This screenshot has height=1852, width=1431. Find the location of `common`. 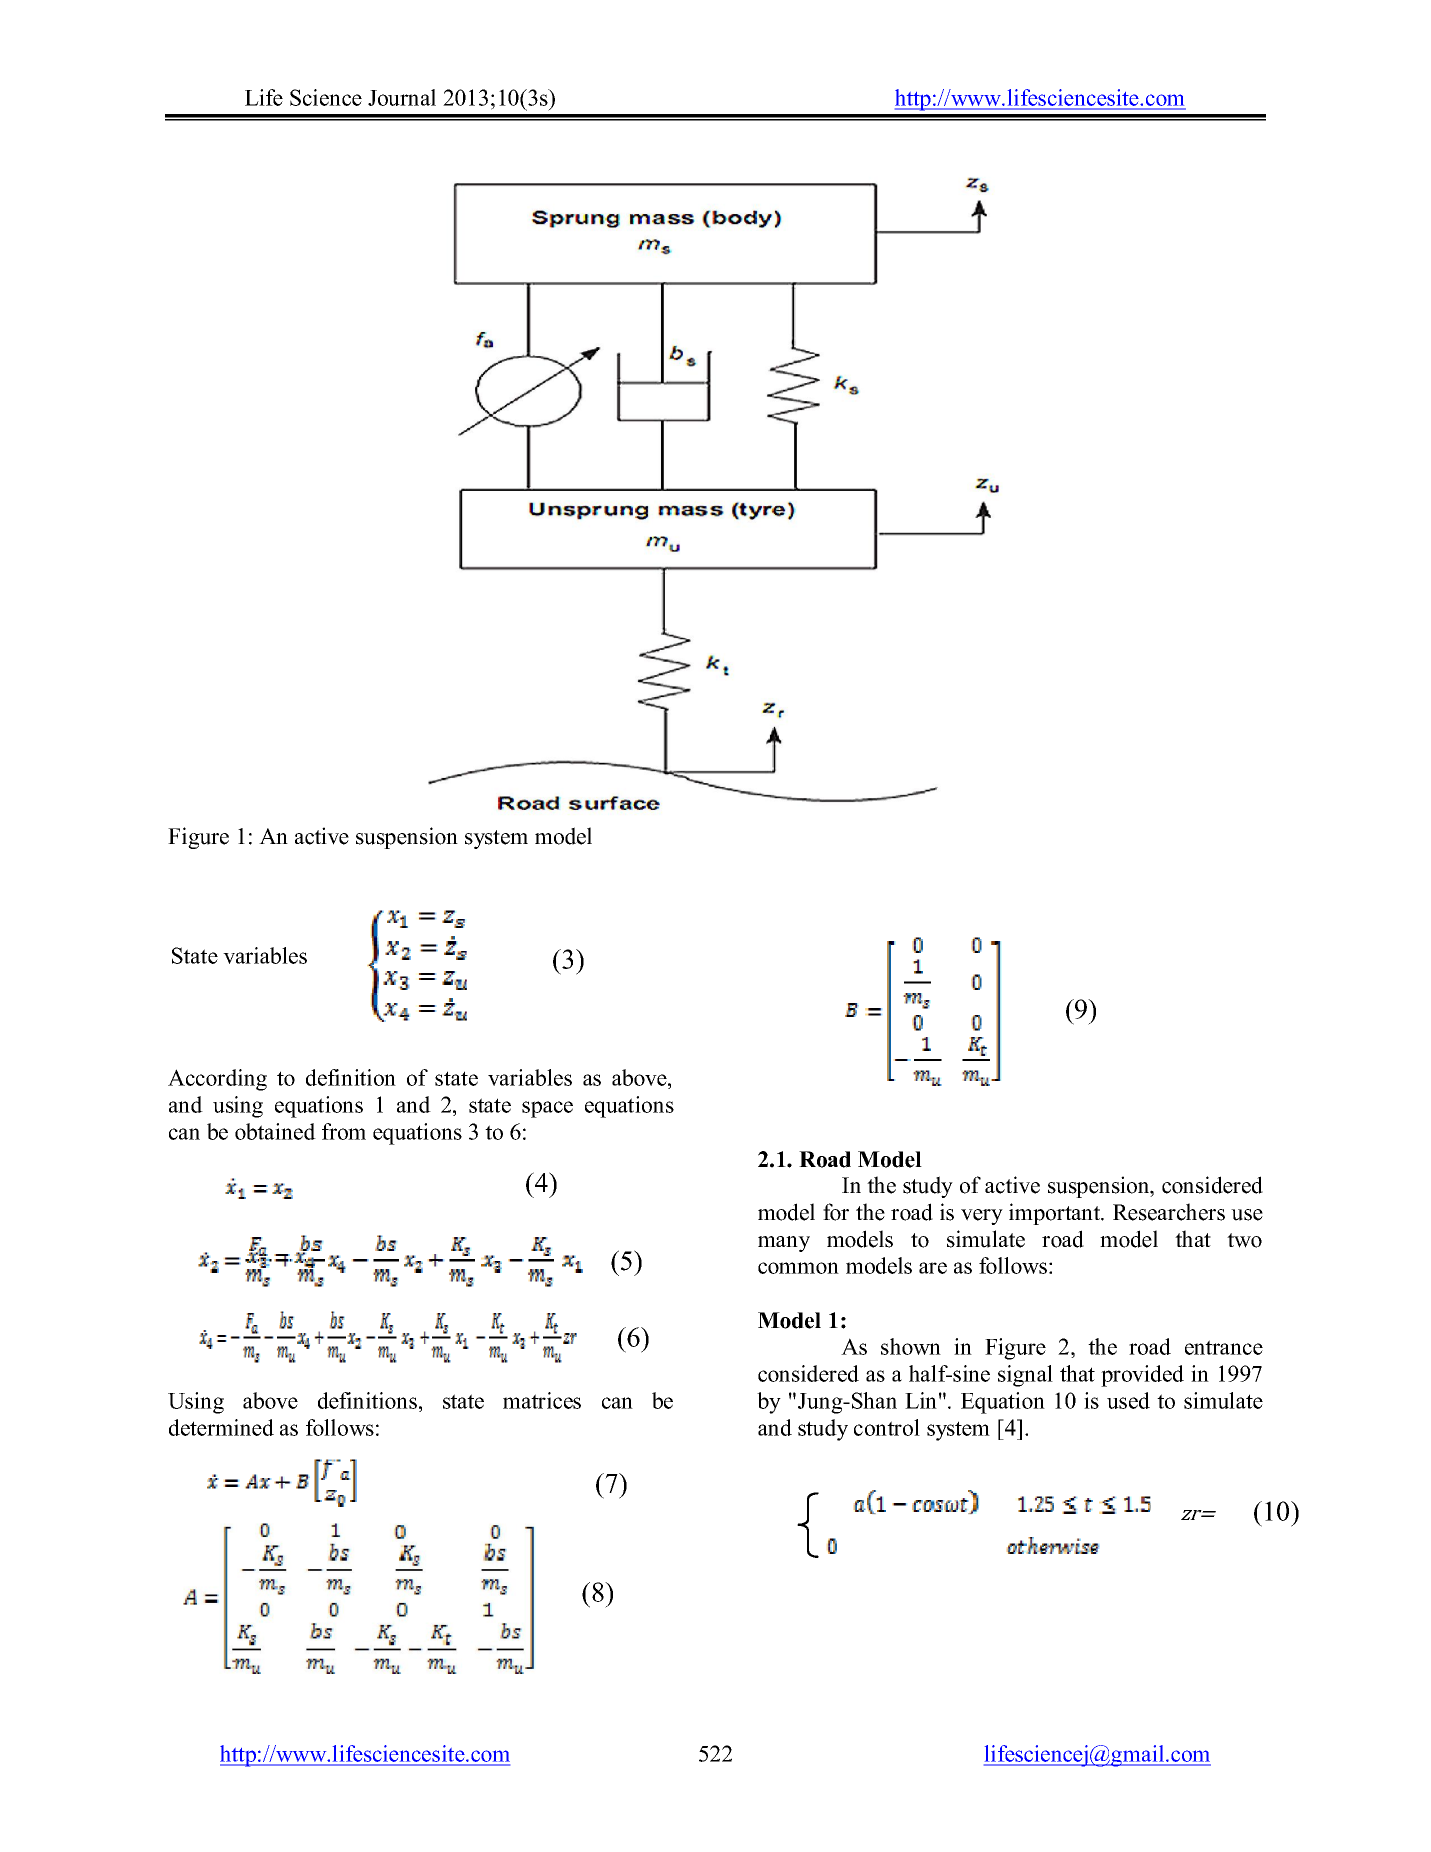

common is located at coordinates (798, 1268).
